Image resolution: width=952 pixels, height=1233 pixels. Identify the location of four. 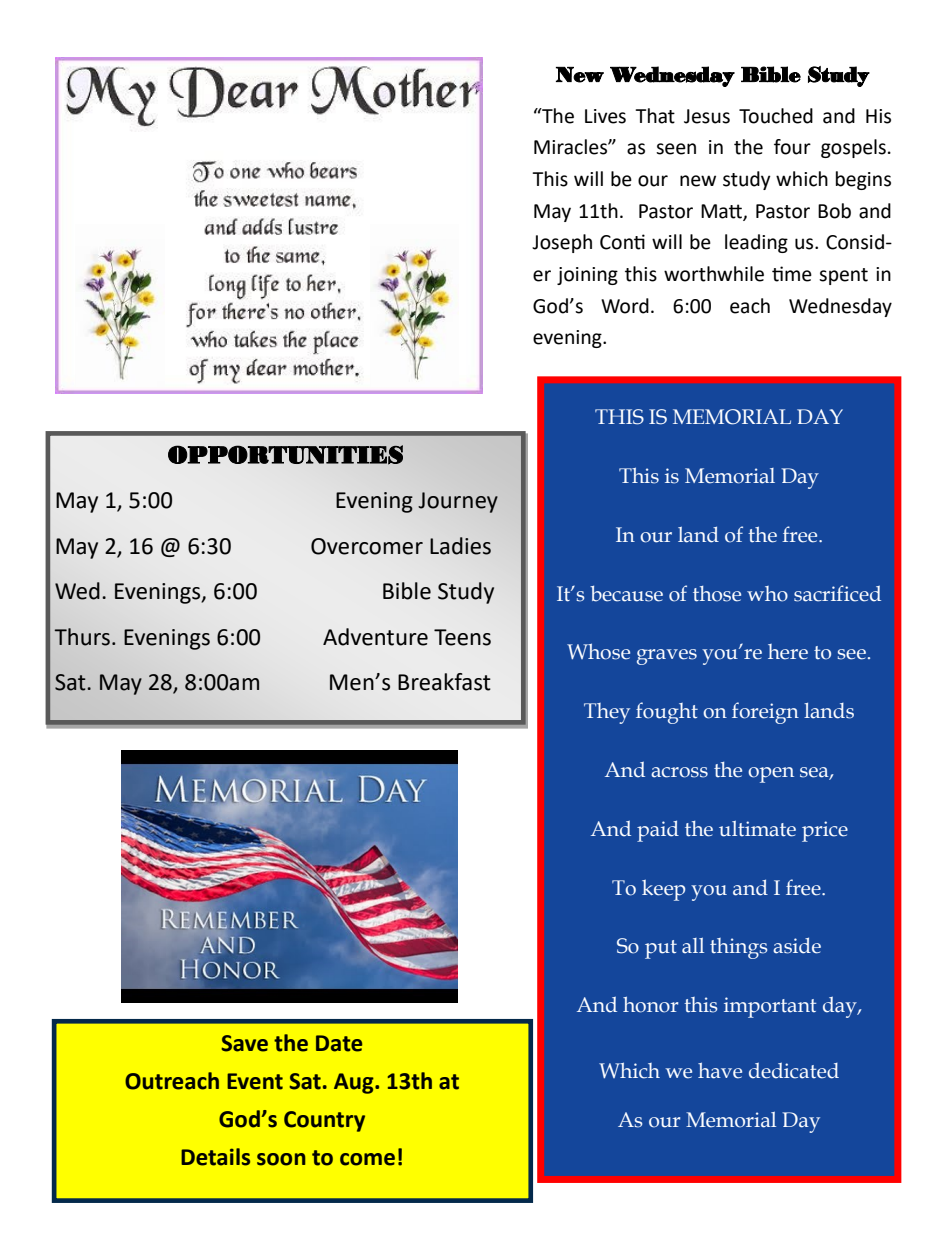
(792, 147).
